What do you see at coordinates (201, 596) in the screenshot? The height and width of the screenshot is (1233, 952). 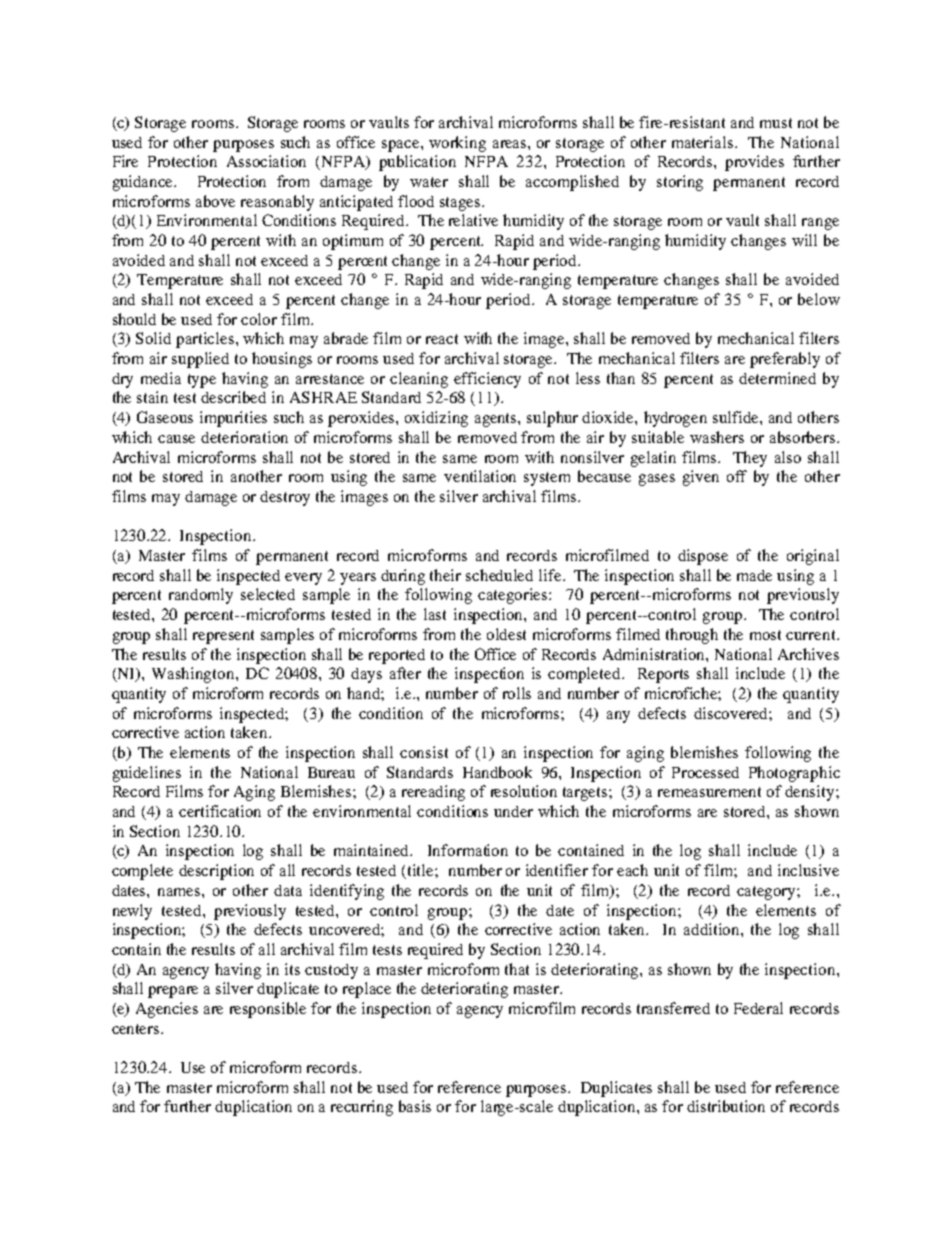 I see `randomly` at bounding box center [201, 596].
